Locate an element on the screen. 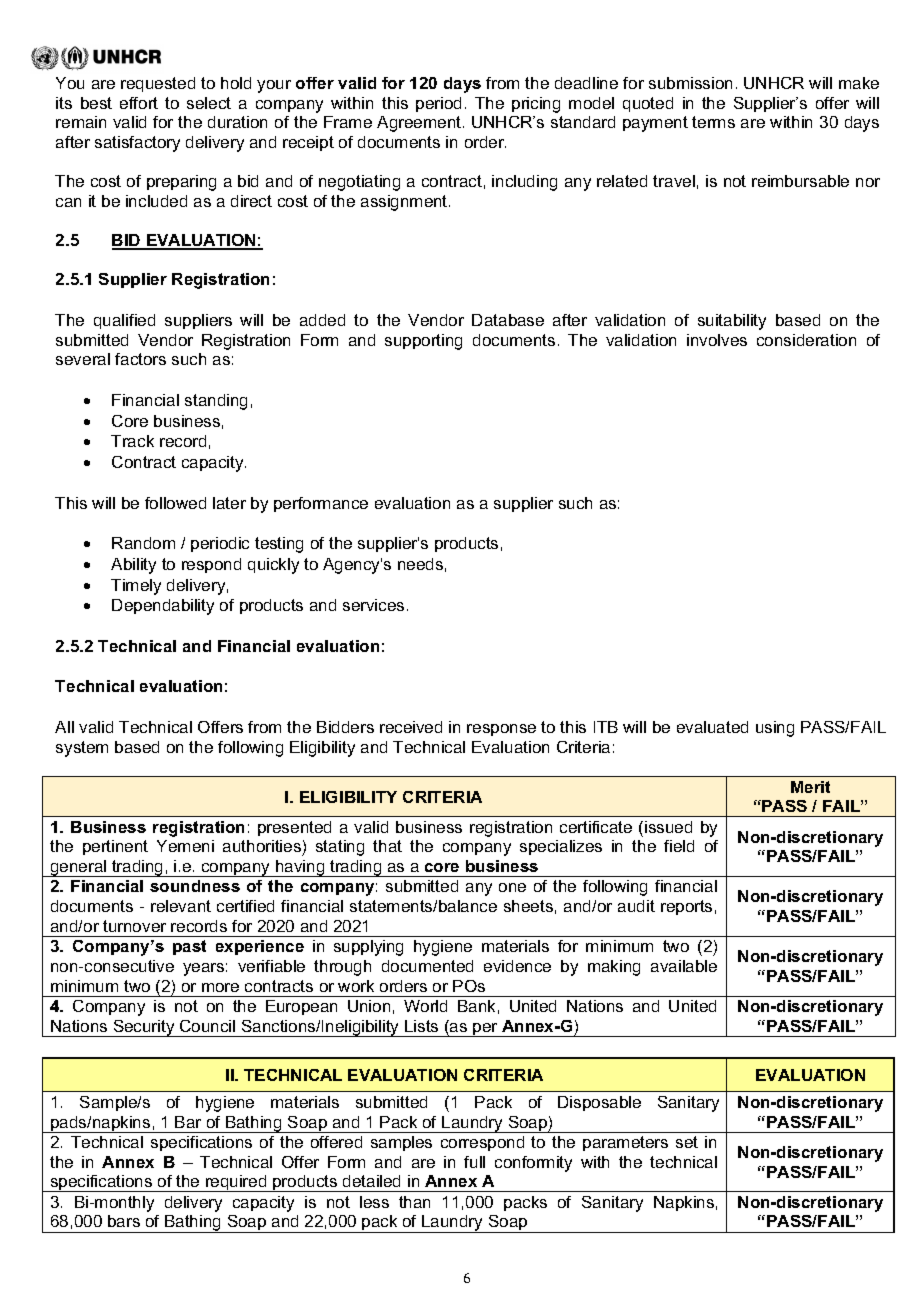 Image resolution: width=924 pixels, height=1308 pixels. Yemeni is located at coordinates (185, 846).
